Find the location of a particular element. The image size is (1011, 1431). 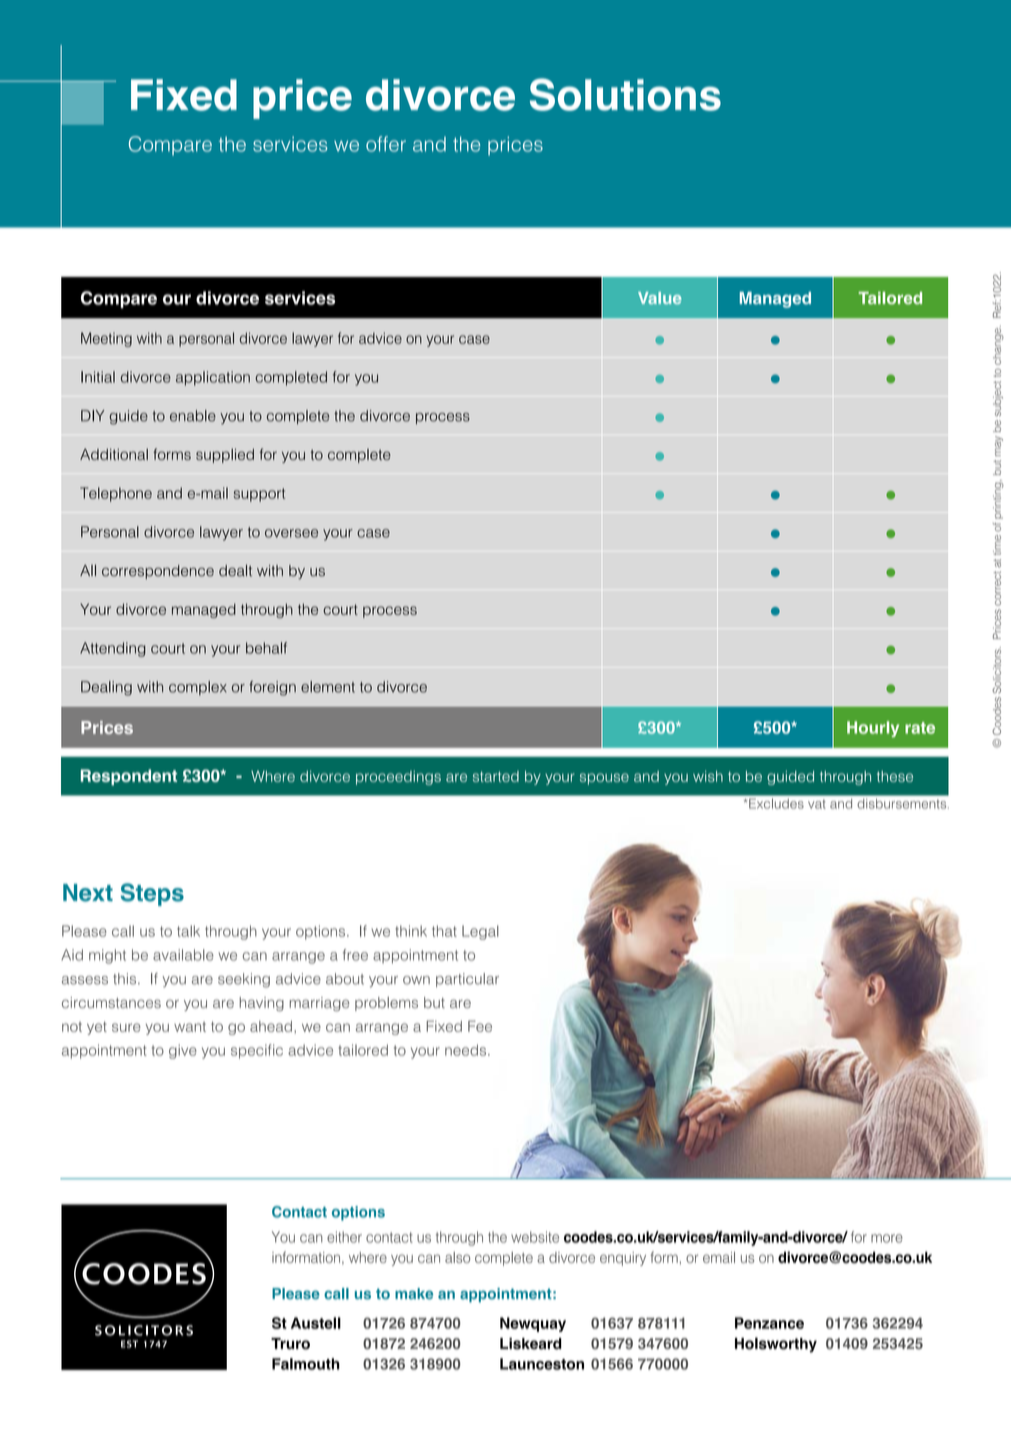

vat is located at coordinates (817, 804).
